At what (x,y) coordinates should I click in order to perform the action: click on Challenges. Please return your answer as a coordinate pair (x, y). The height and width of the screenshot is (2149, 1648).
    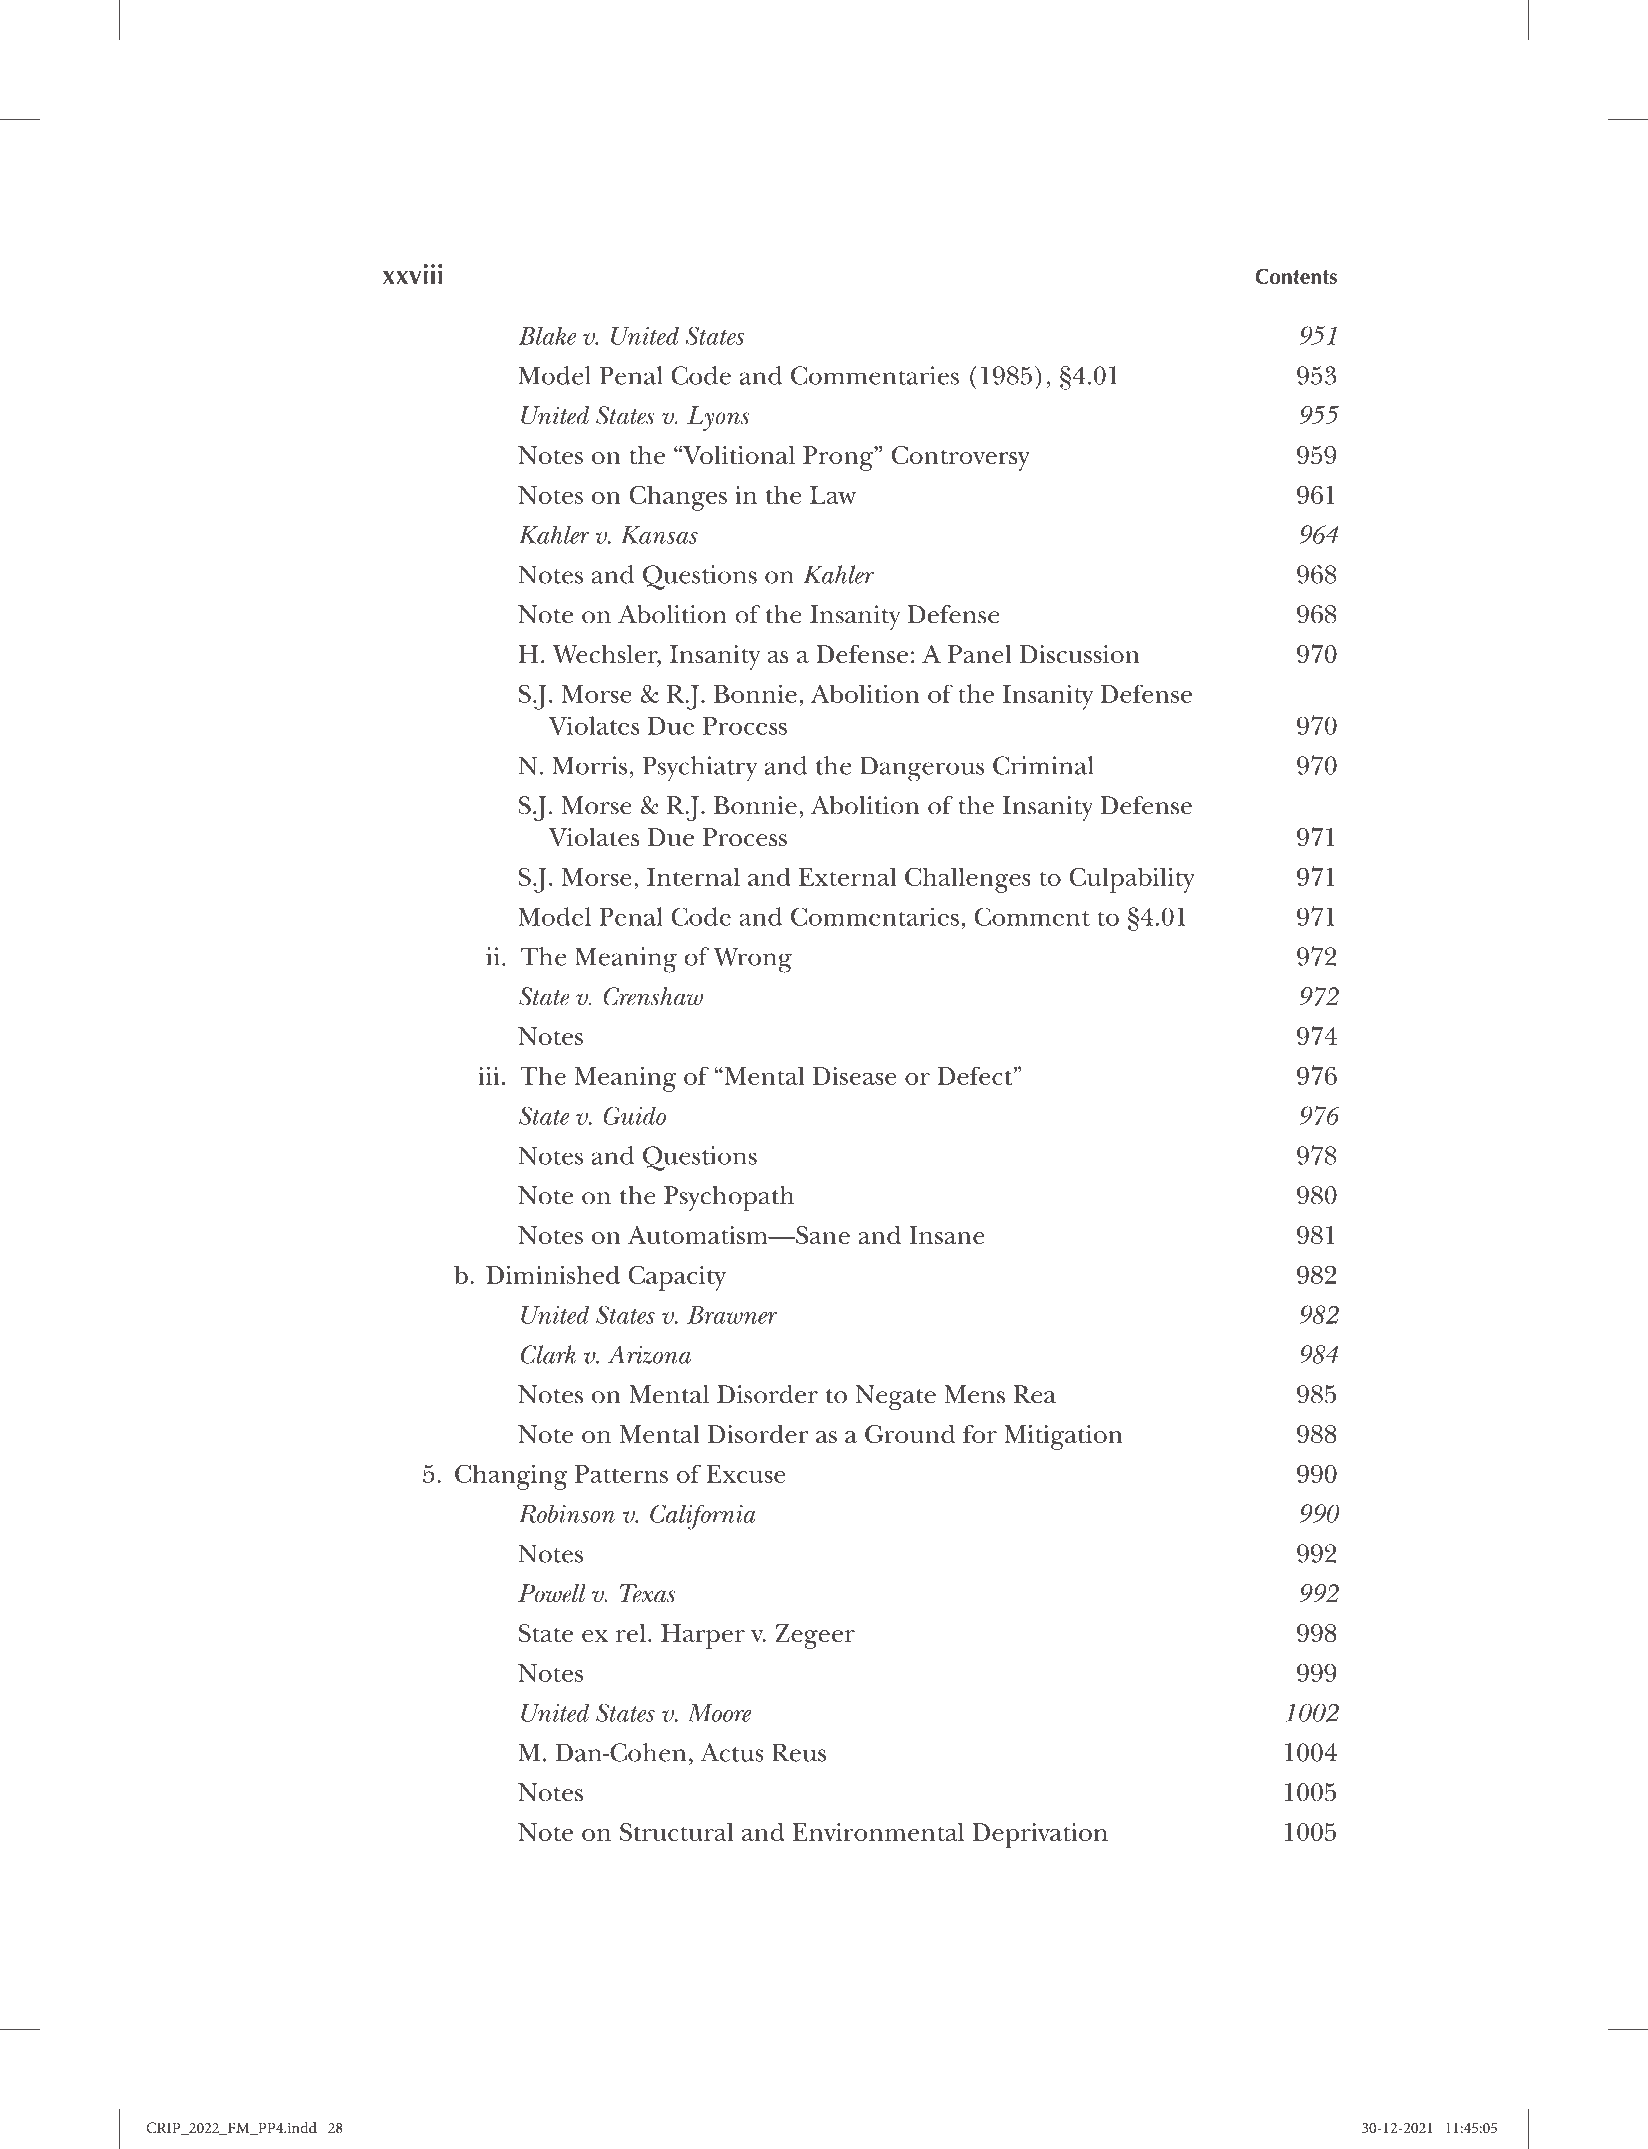
    Looking at the image, I should click on (968, 880).
